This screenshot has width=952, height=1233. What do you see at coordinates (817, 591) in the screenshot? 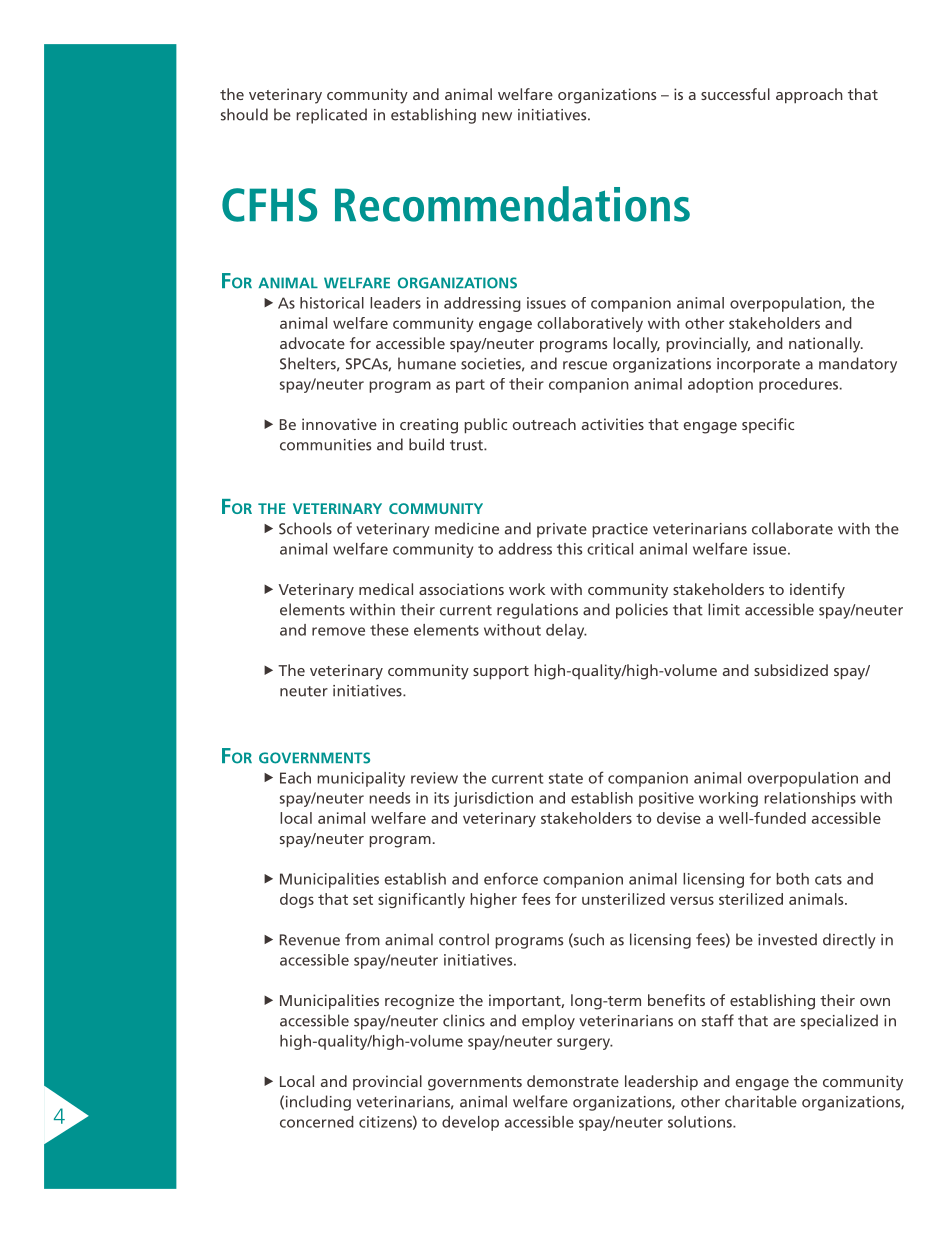
I see `identify` at bounding box center [817, 591].
